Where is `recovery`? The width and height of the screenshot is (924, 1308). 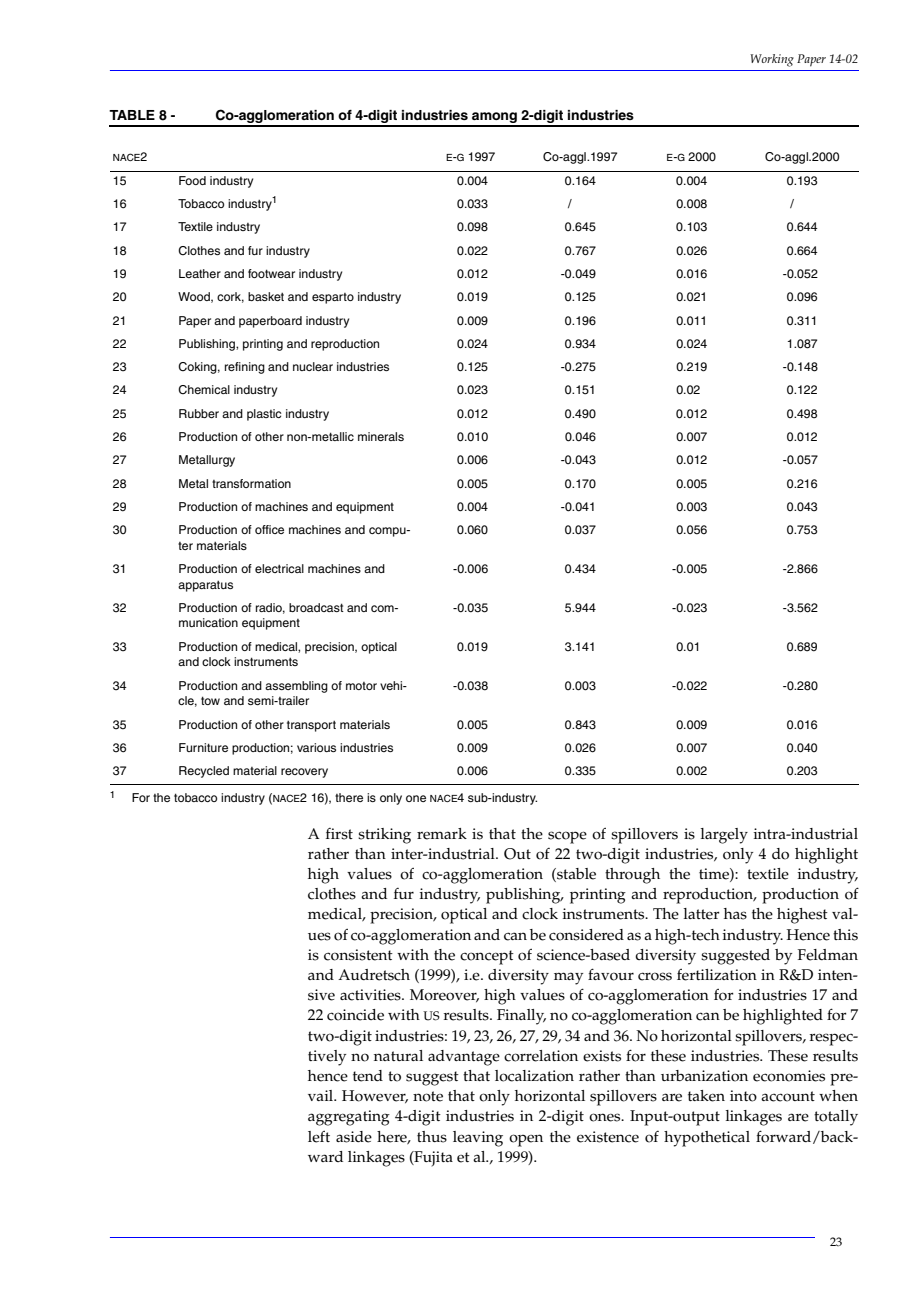 recovery is located at coordinates (304, 773).
